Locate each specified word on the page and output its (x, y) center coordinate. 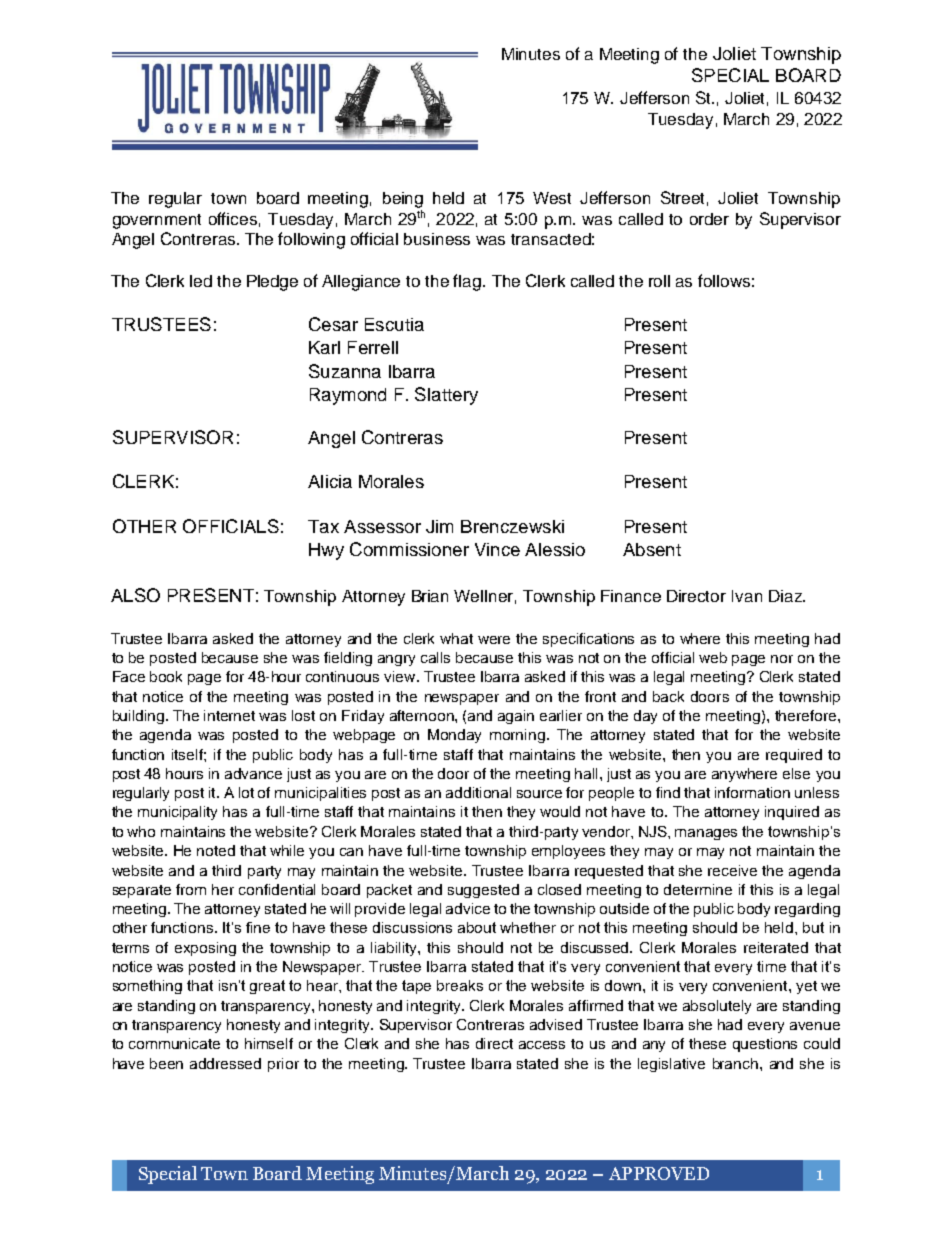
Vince (497, 549)
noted (216, 850)
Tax (323, 526)
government (157, 221)
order (709, 219)
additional (478, 792)
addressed (225, 1063)
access (542, 1045)
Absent (652, 549)
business (437, 239)
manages (706, 834)
